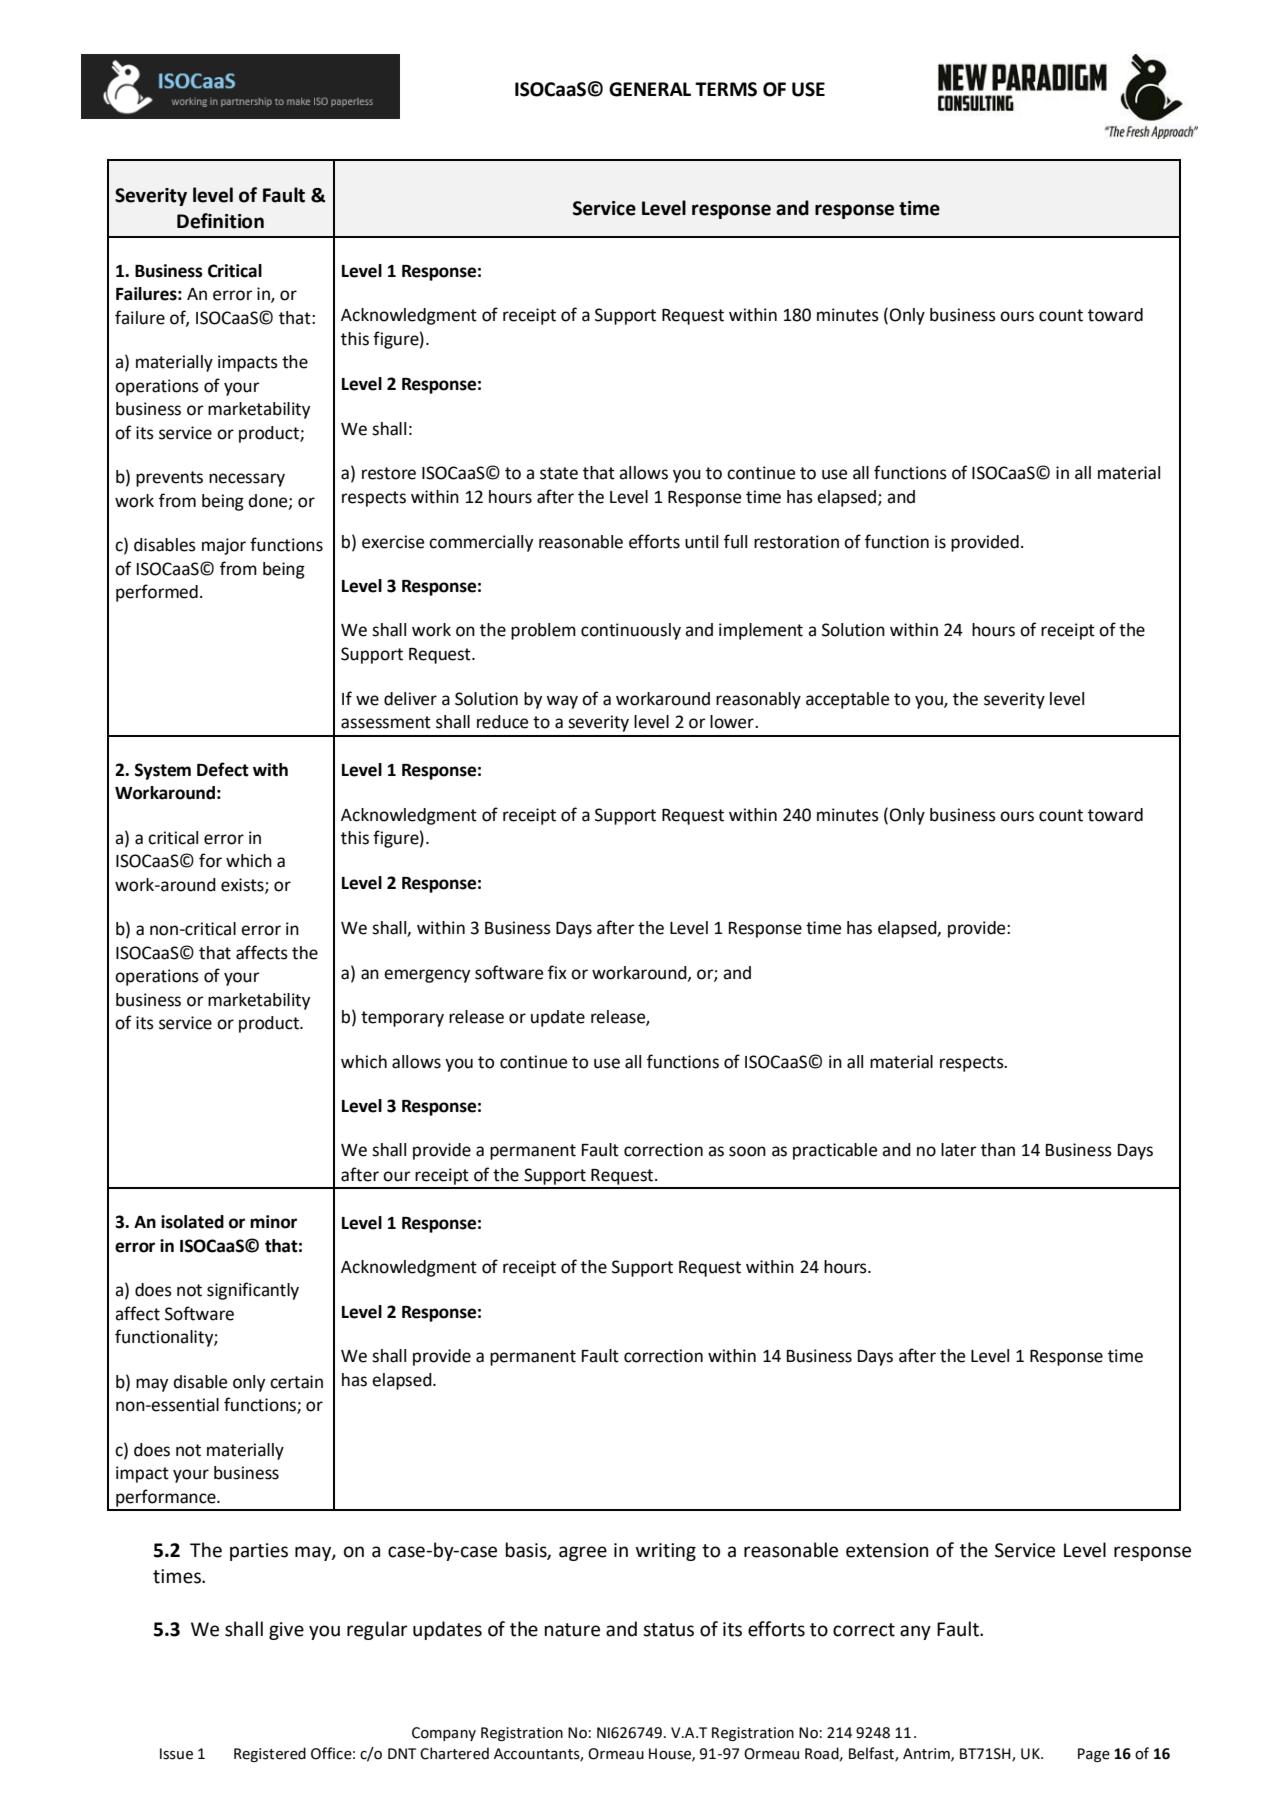 This screenshot has width=1267, height=1793. Describe the element at coordinates (650, 89) in the screenshot. I see `GENERAL` at that location.
